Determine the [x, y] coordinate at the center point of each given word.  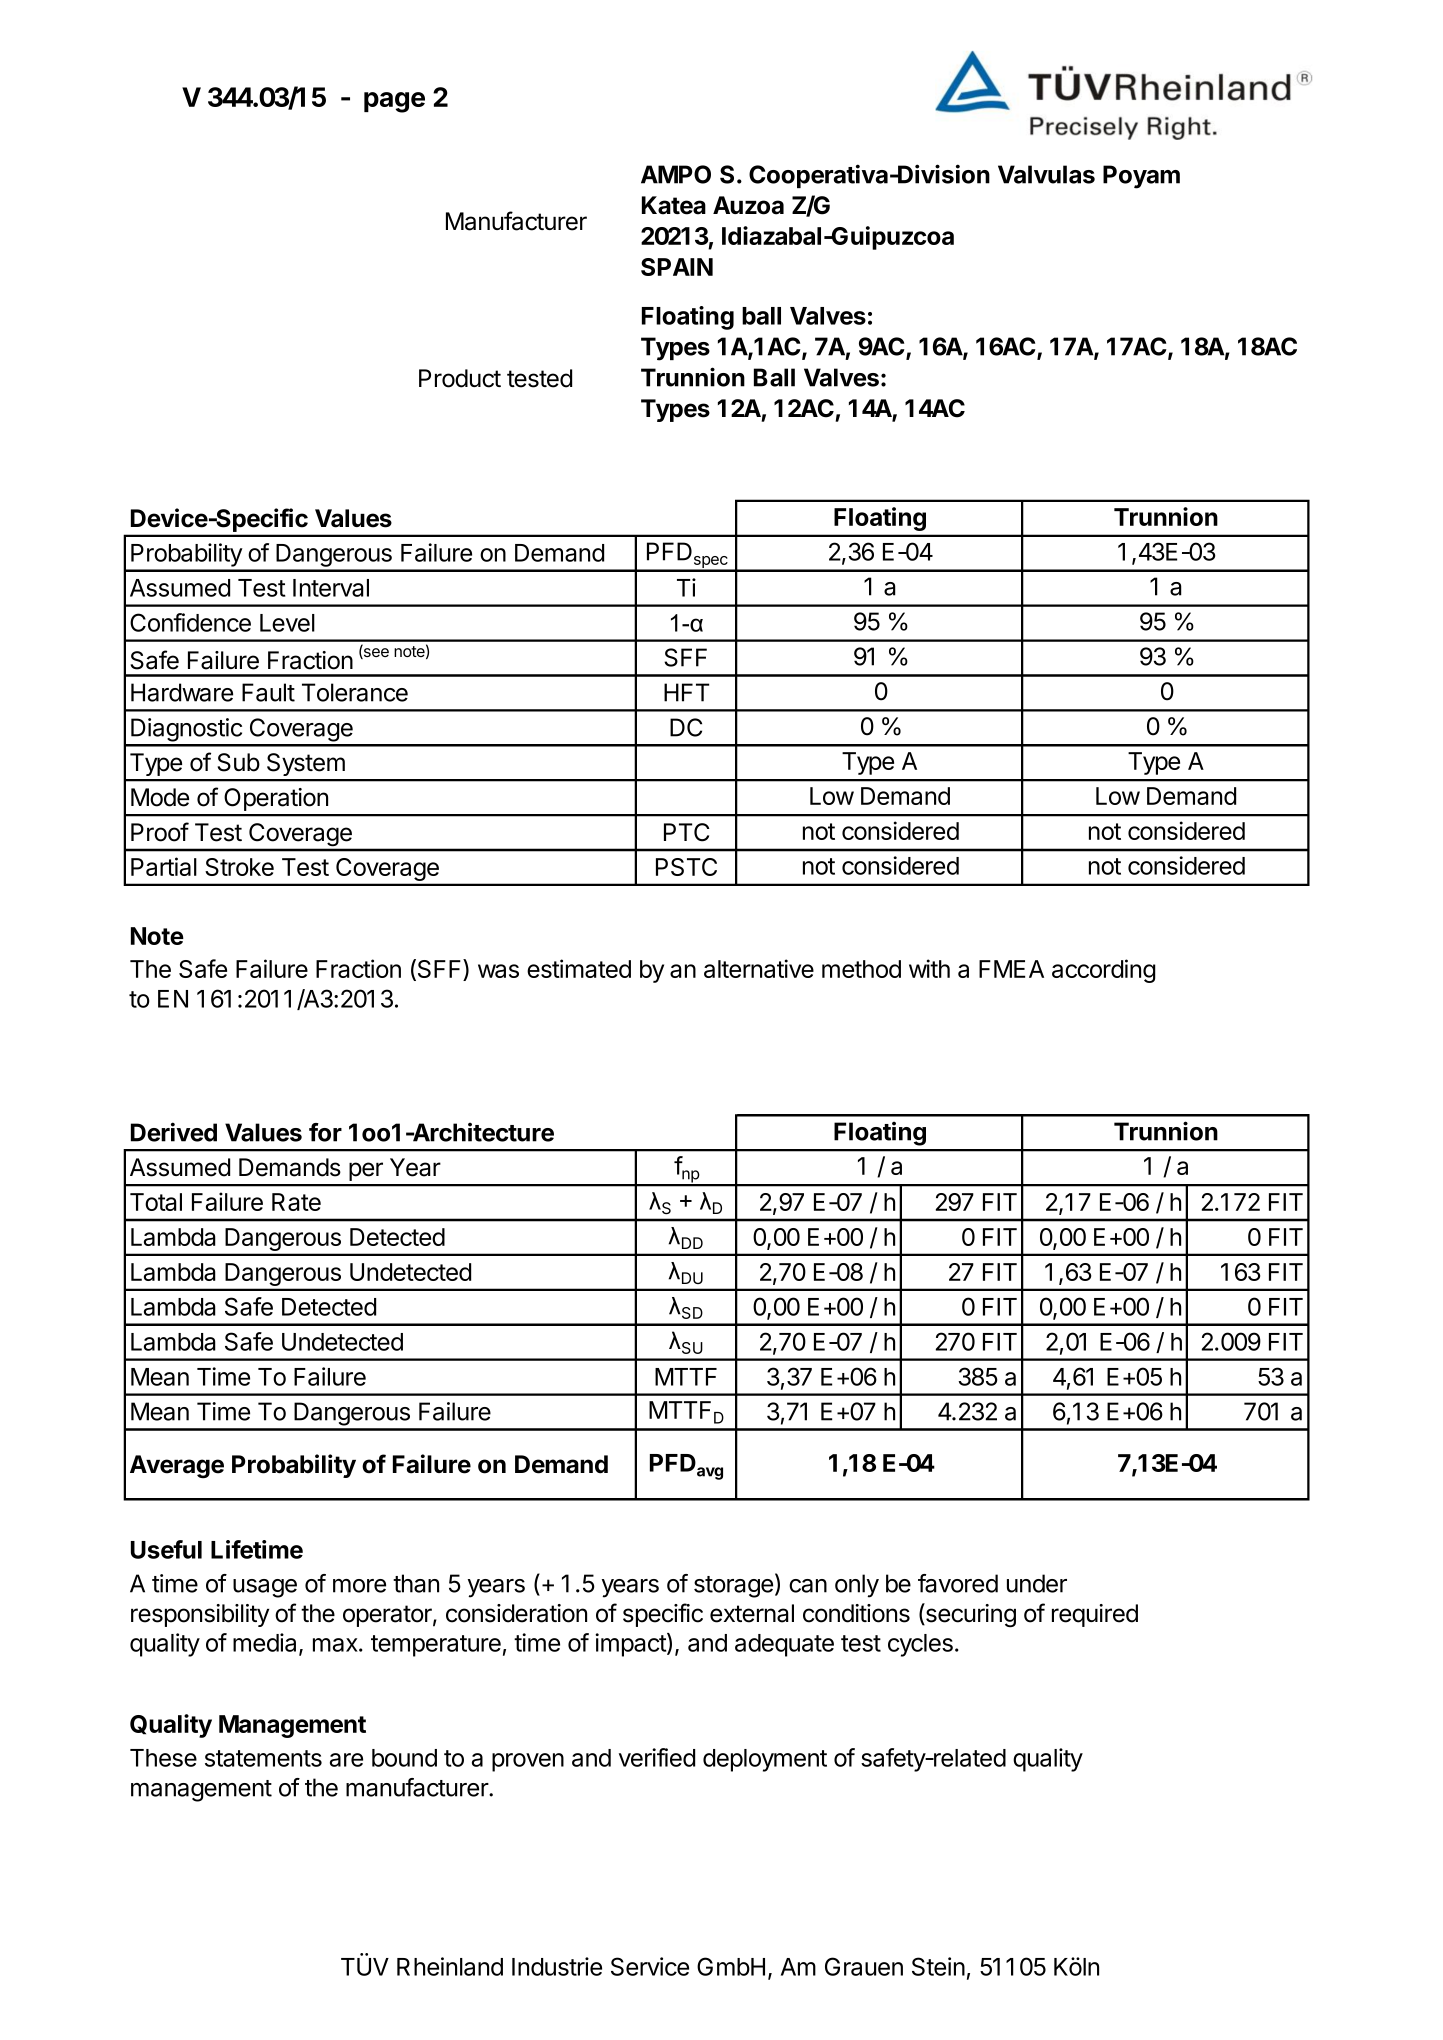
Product [460, 378]
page [394, 102]
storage [733, 1587]
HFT [686, 692]
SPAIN [677, 267]
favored [958, 1583]
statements [263, 1758]
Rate [296, 1202]
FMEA [1011, 969]
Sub [238, 762]
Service [650, 1966]
